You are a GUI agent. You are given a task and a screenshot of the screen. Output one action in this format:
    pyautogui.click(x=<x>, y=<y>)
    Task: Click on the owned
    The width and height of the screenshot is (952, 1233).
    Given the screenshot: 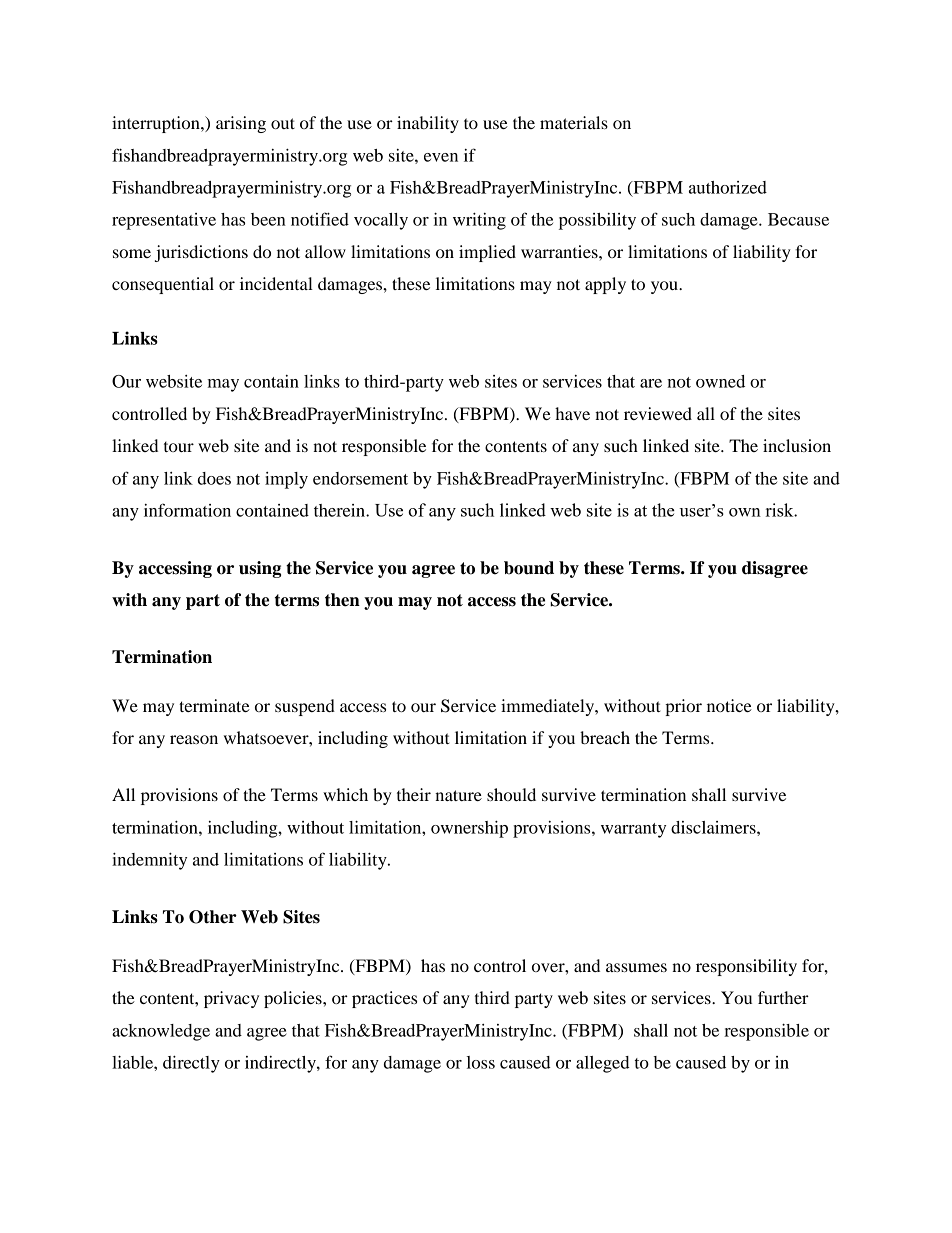 What is the action you would take?
    pyautogui.click(x=720, y=381)
